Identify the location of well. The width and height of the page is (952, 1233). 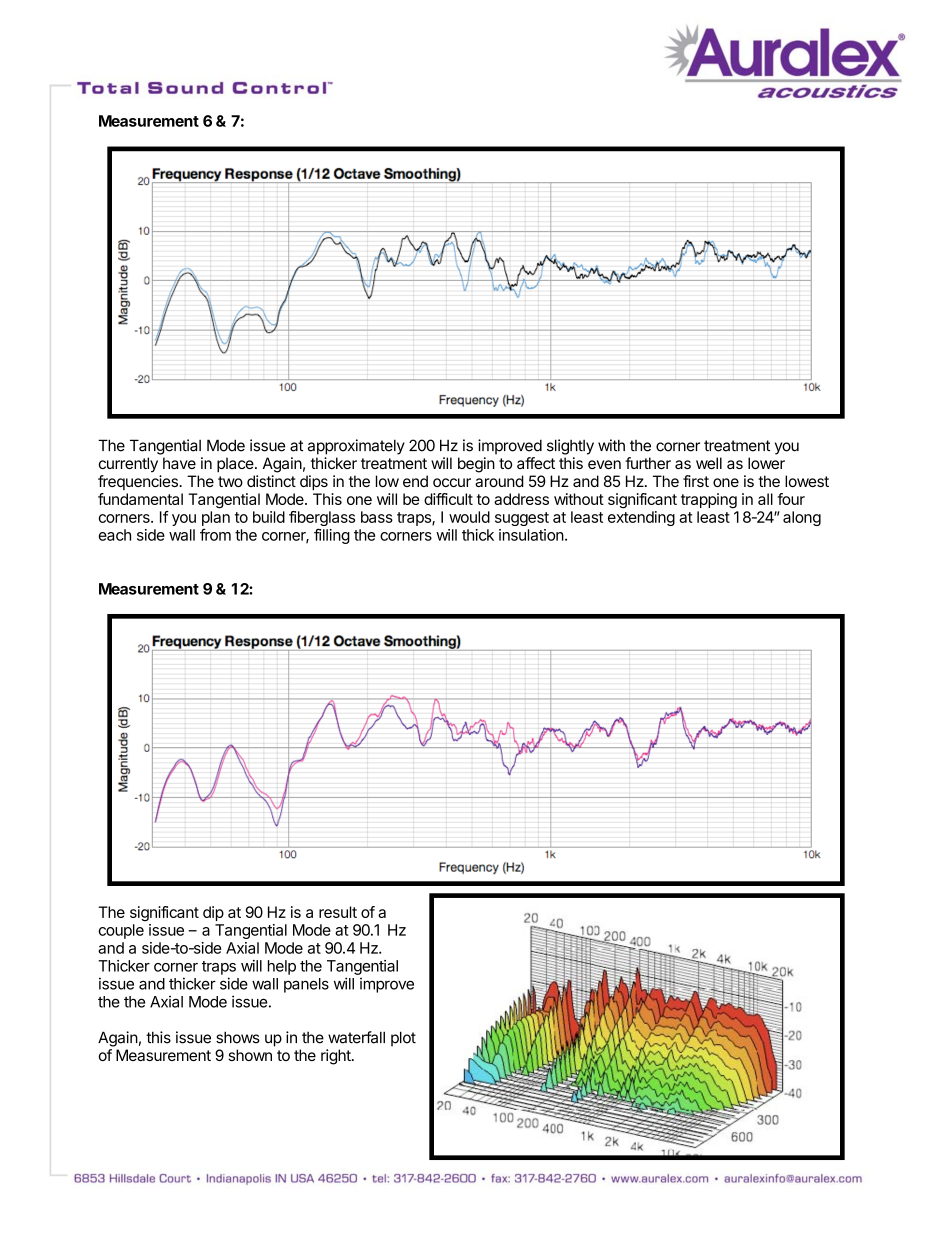
(709, 463).
